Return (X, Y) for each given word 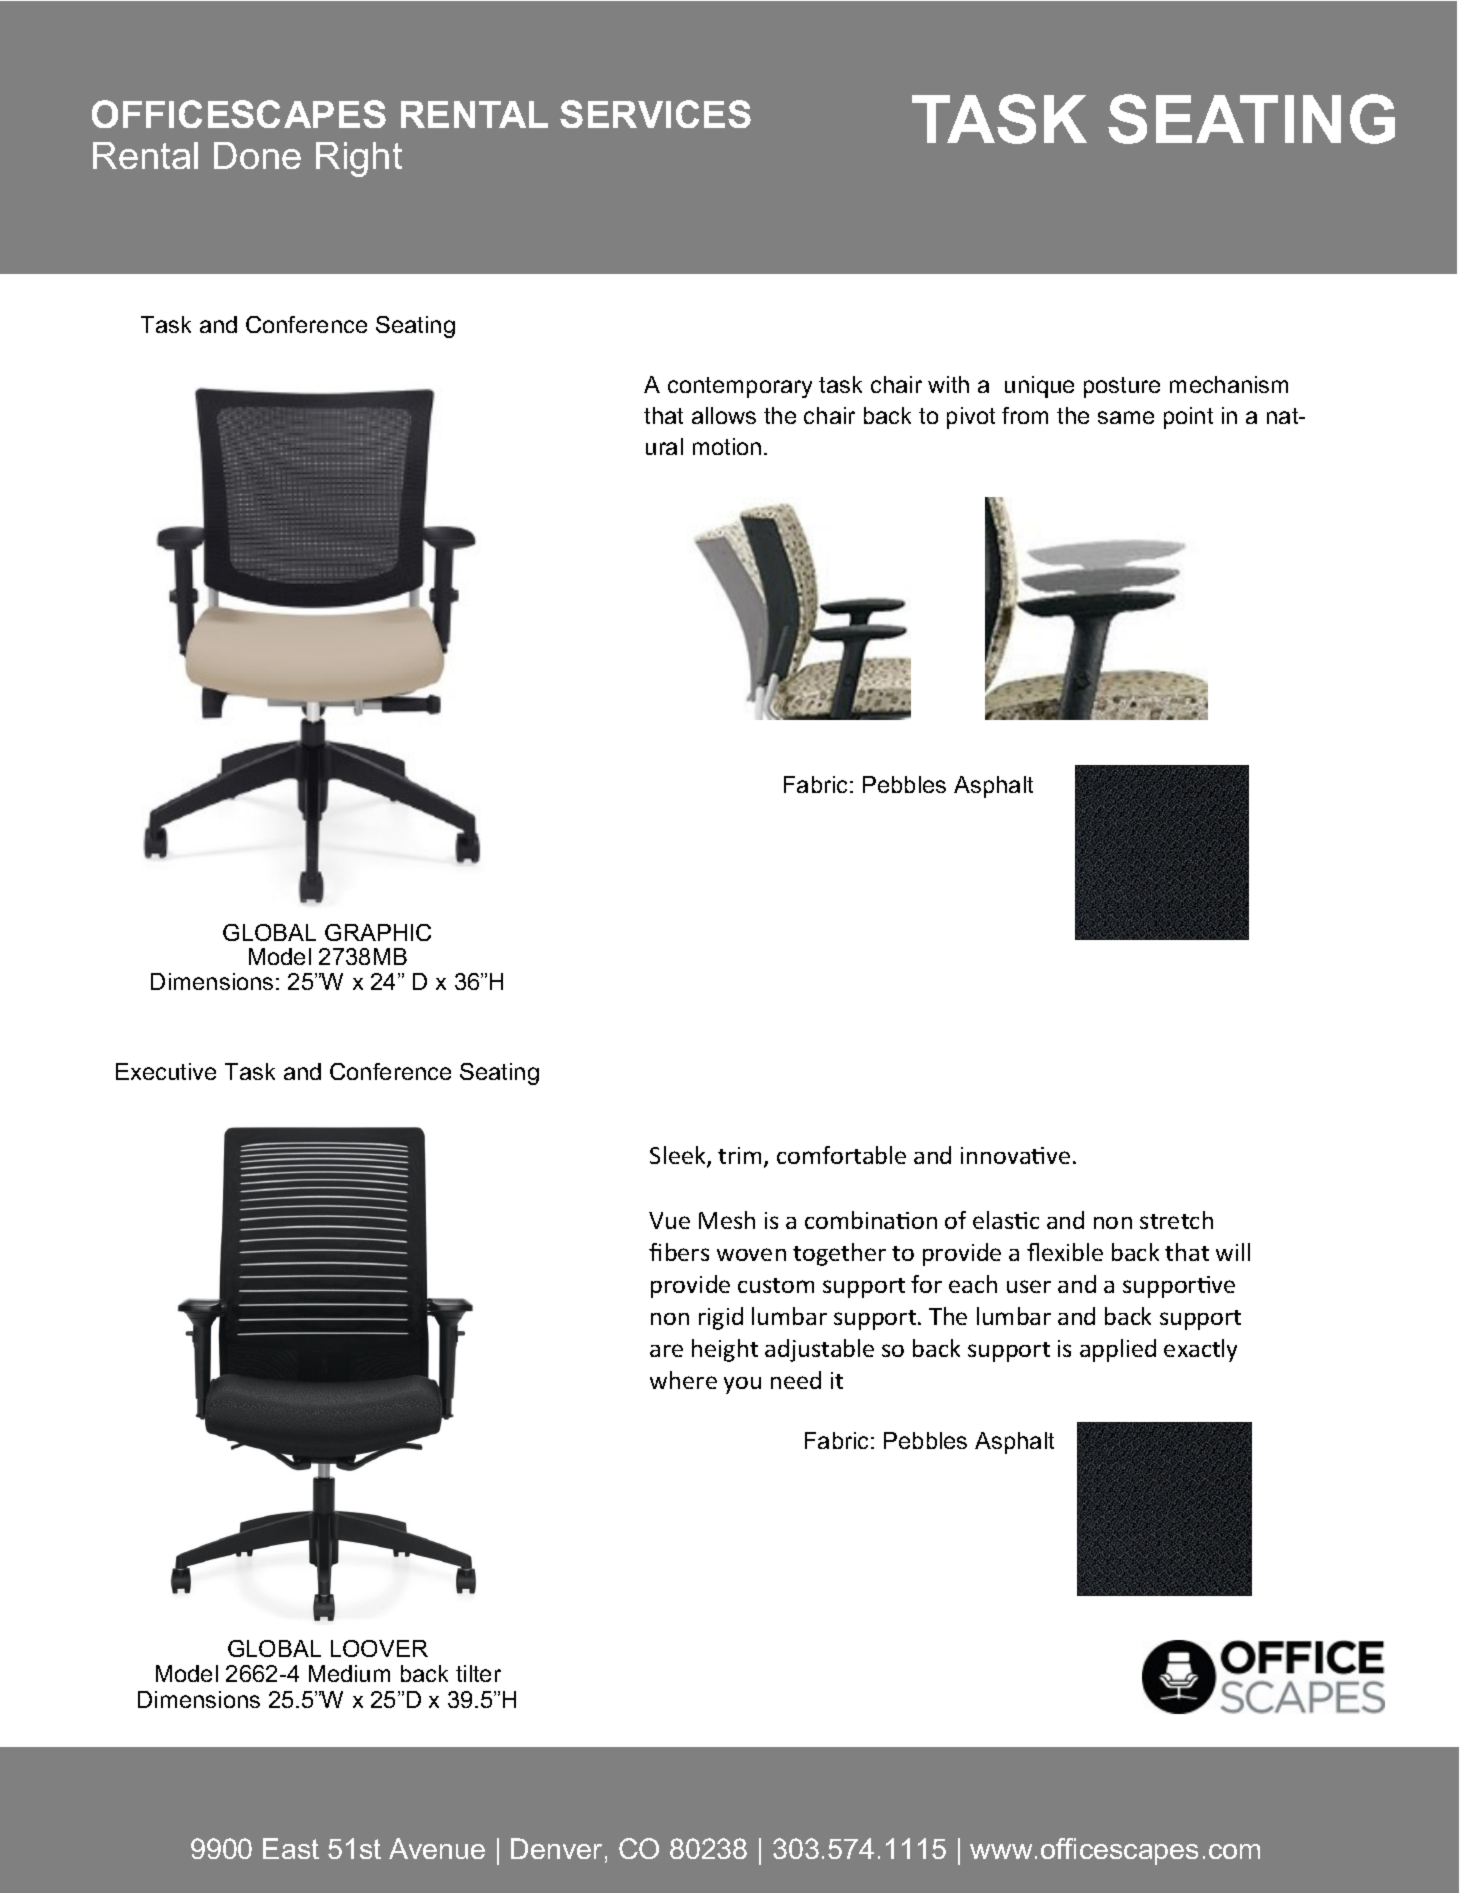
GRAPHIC (378, 932)
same (1126, 417)
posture (1122, 387)
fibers (679, 1252)
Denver (556, 1848)
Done (257, 155)
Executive (166, 1071)
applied (1118, 1350)
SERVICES (655, 114)
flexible (1065, 1252)
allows (724, 415)
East (291, 1848)
